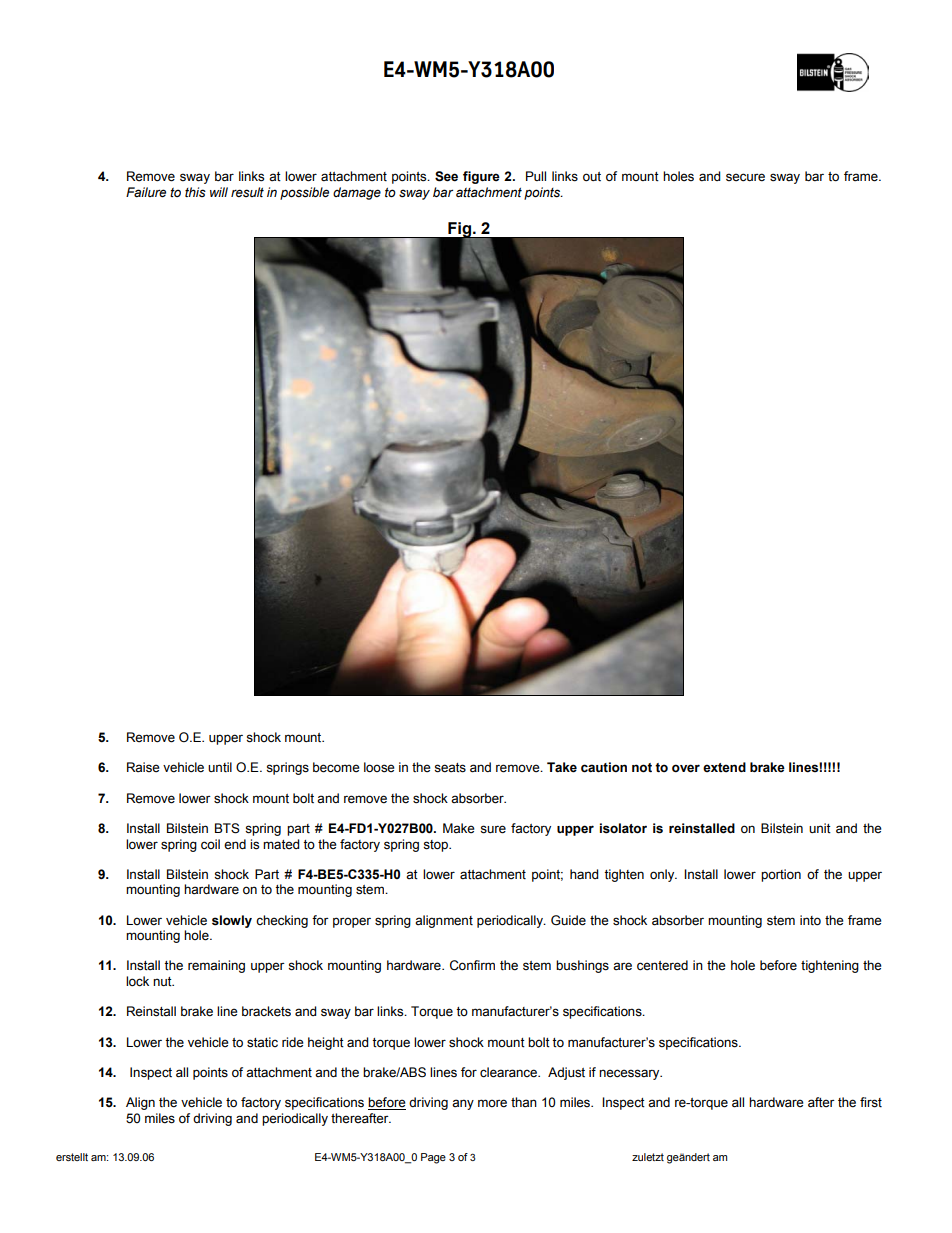 The image size is (952, 1233). I want to click on figure, so click(481, 177).
